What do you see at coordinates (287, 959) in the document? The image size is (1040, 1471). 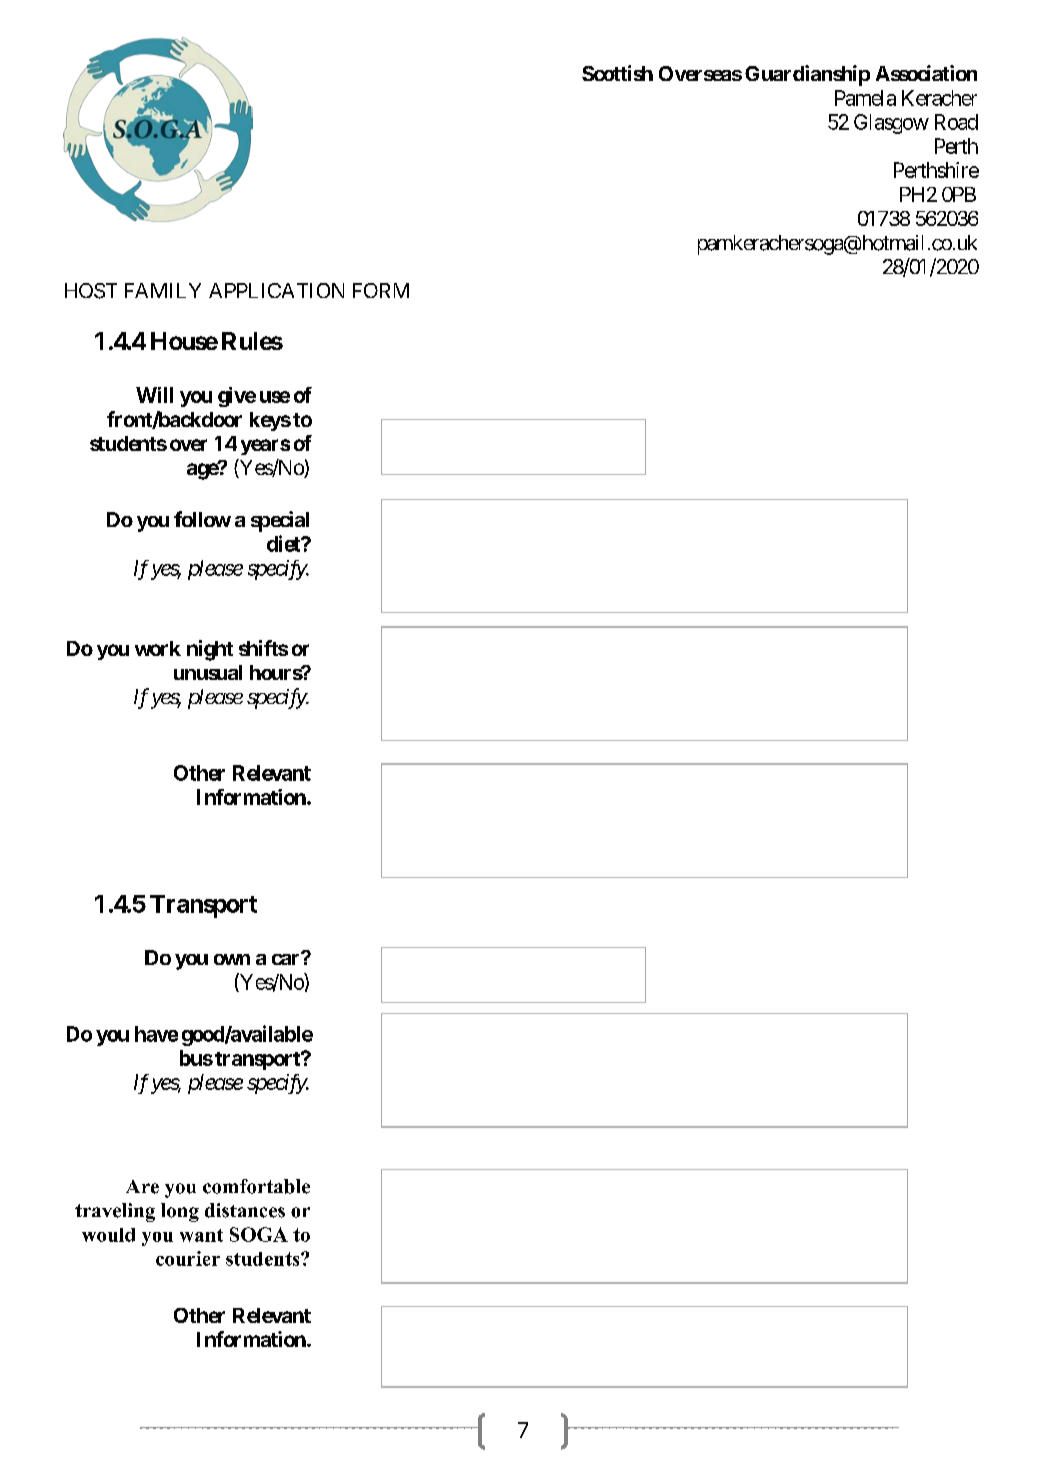 I see `car` at bounding box center [287, 959].
